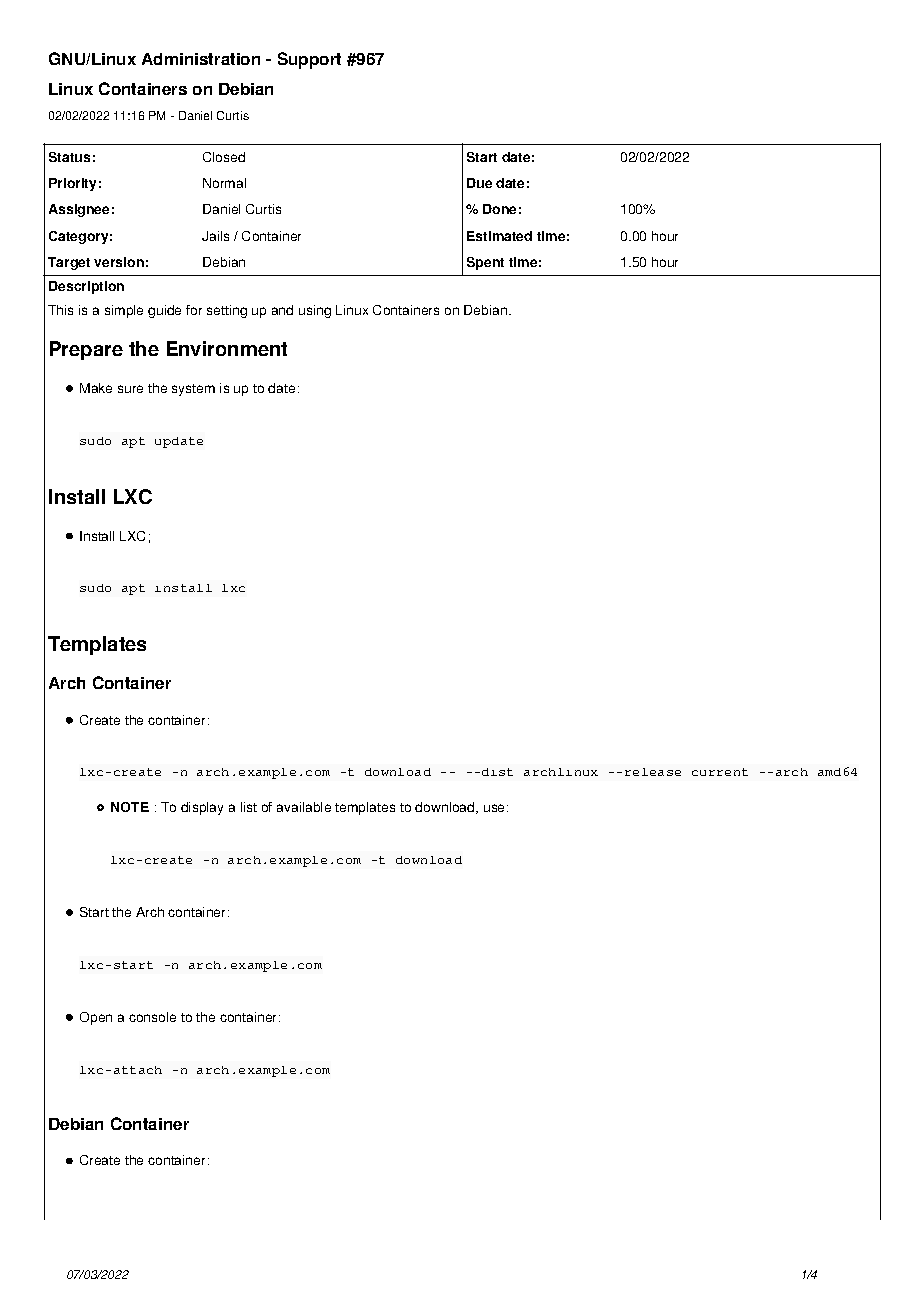  I want to click on current, so click(720, 772).
